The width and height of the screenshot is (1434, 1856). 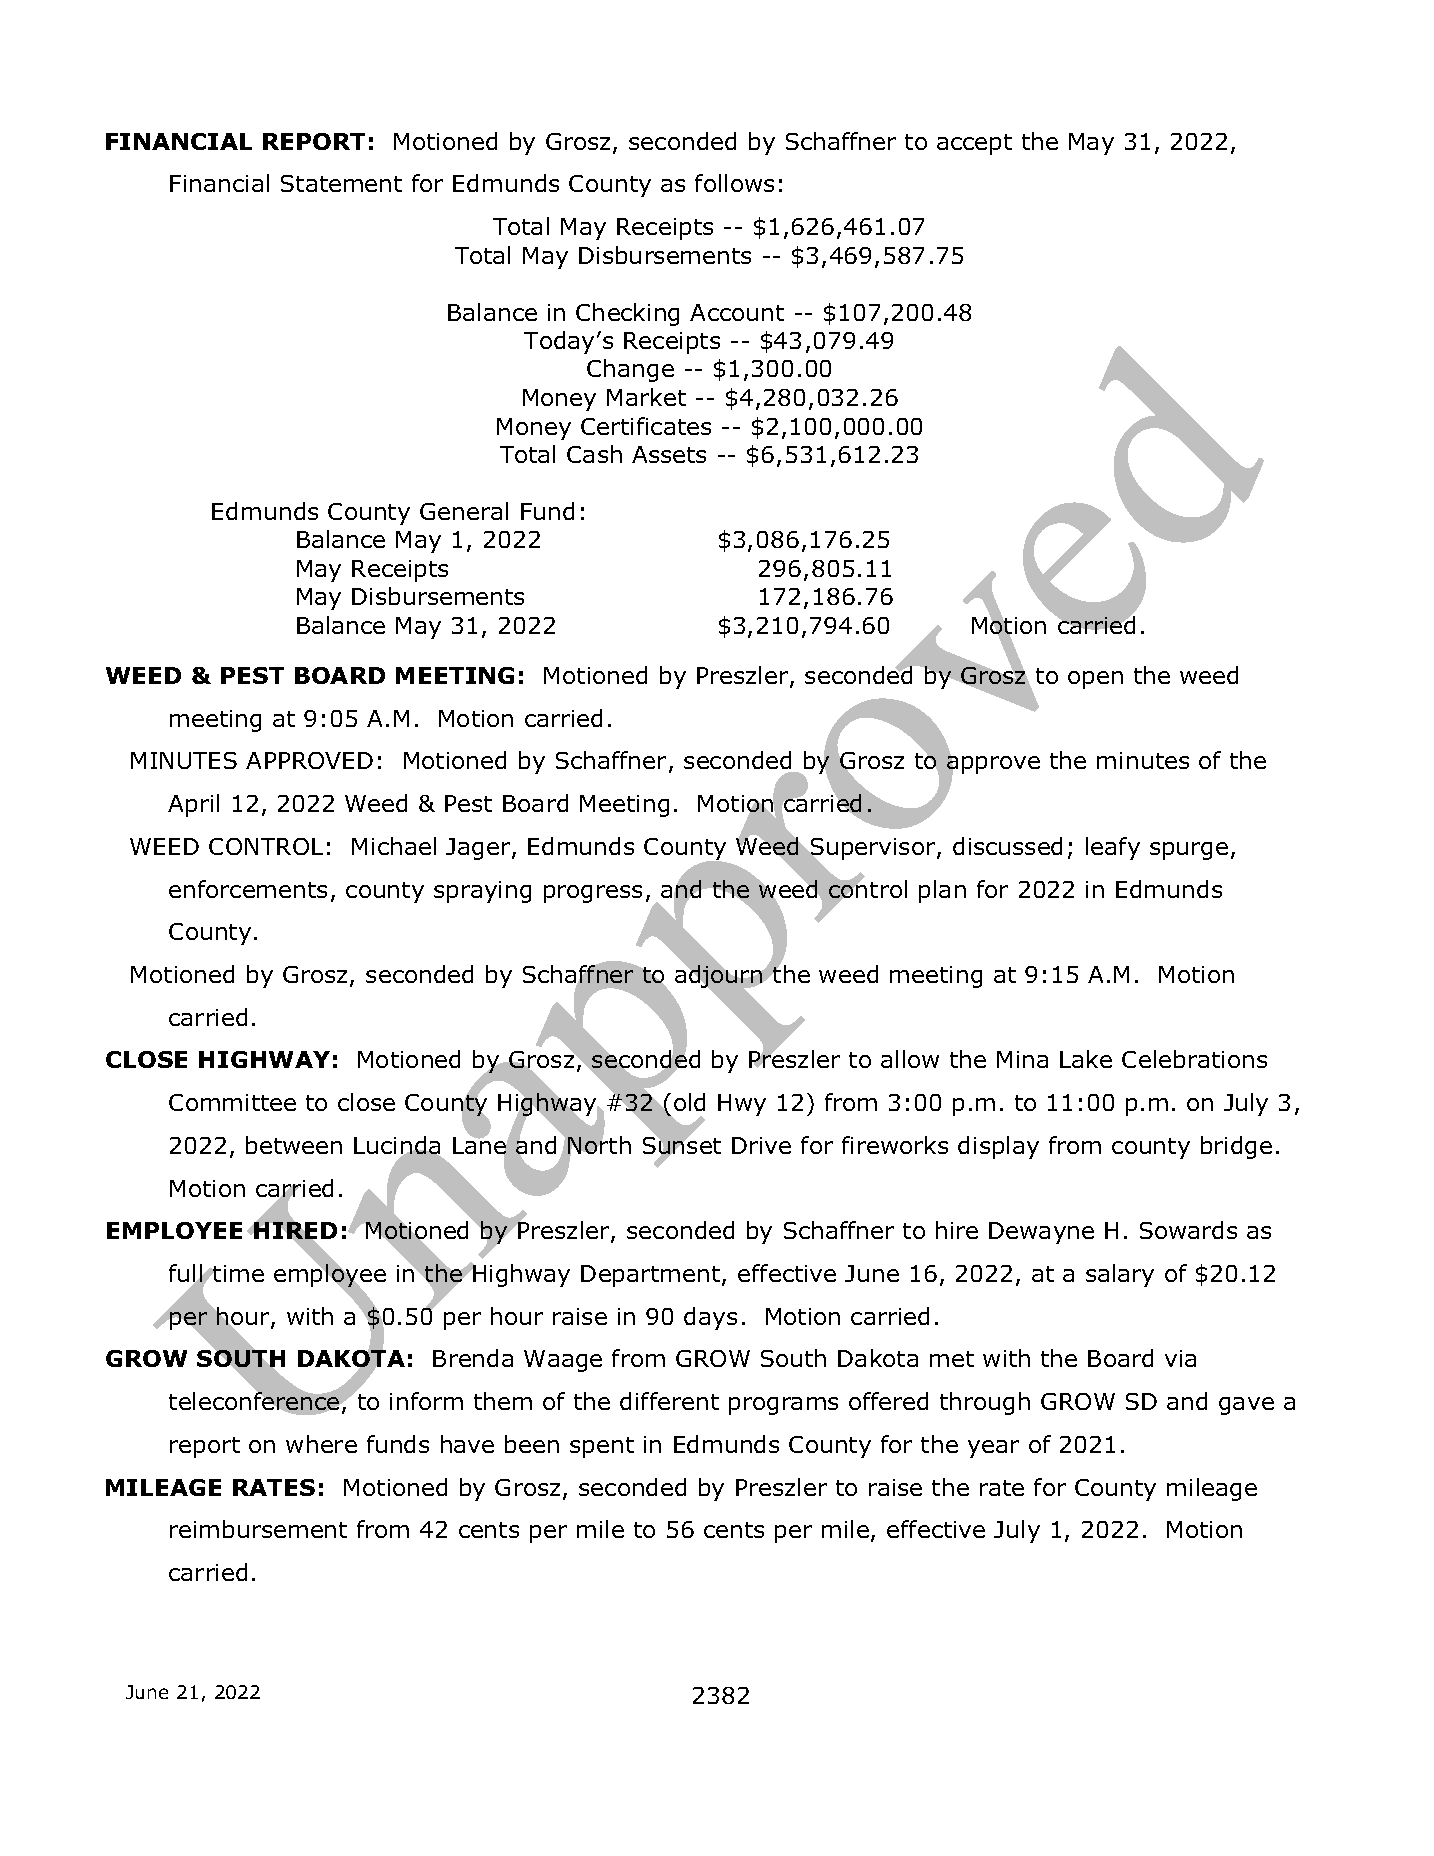 I want to click on follows, so click(x=734, y=183).
